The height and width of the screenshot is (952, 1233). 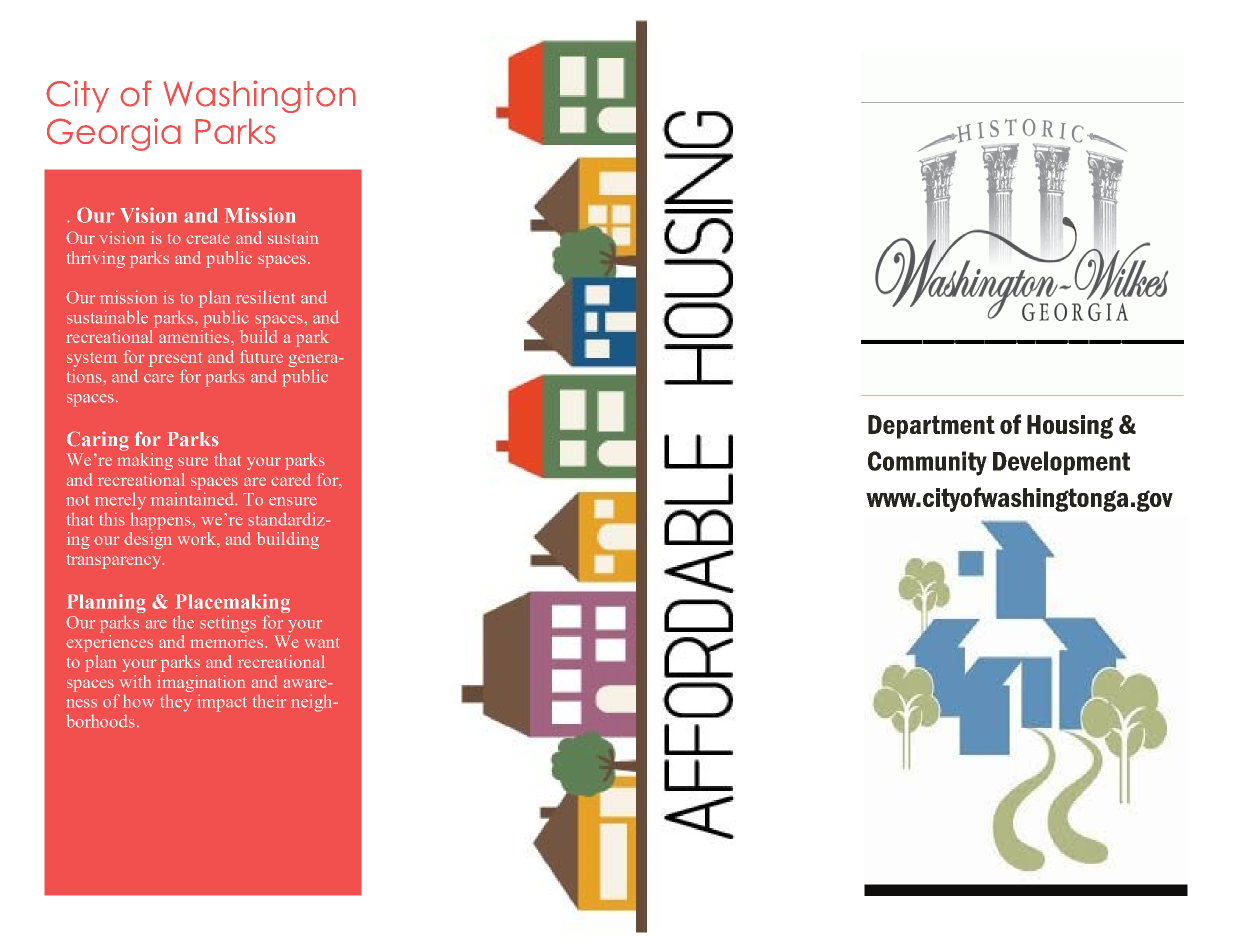 What do you see at coordinates (322, 642) in the screenshot?
I see `want` at bounding box center [322, 642].
